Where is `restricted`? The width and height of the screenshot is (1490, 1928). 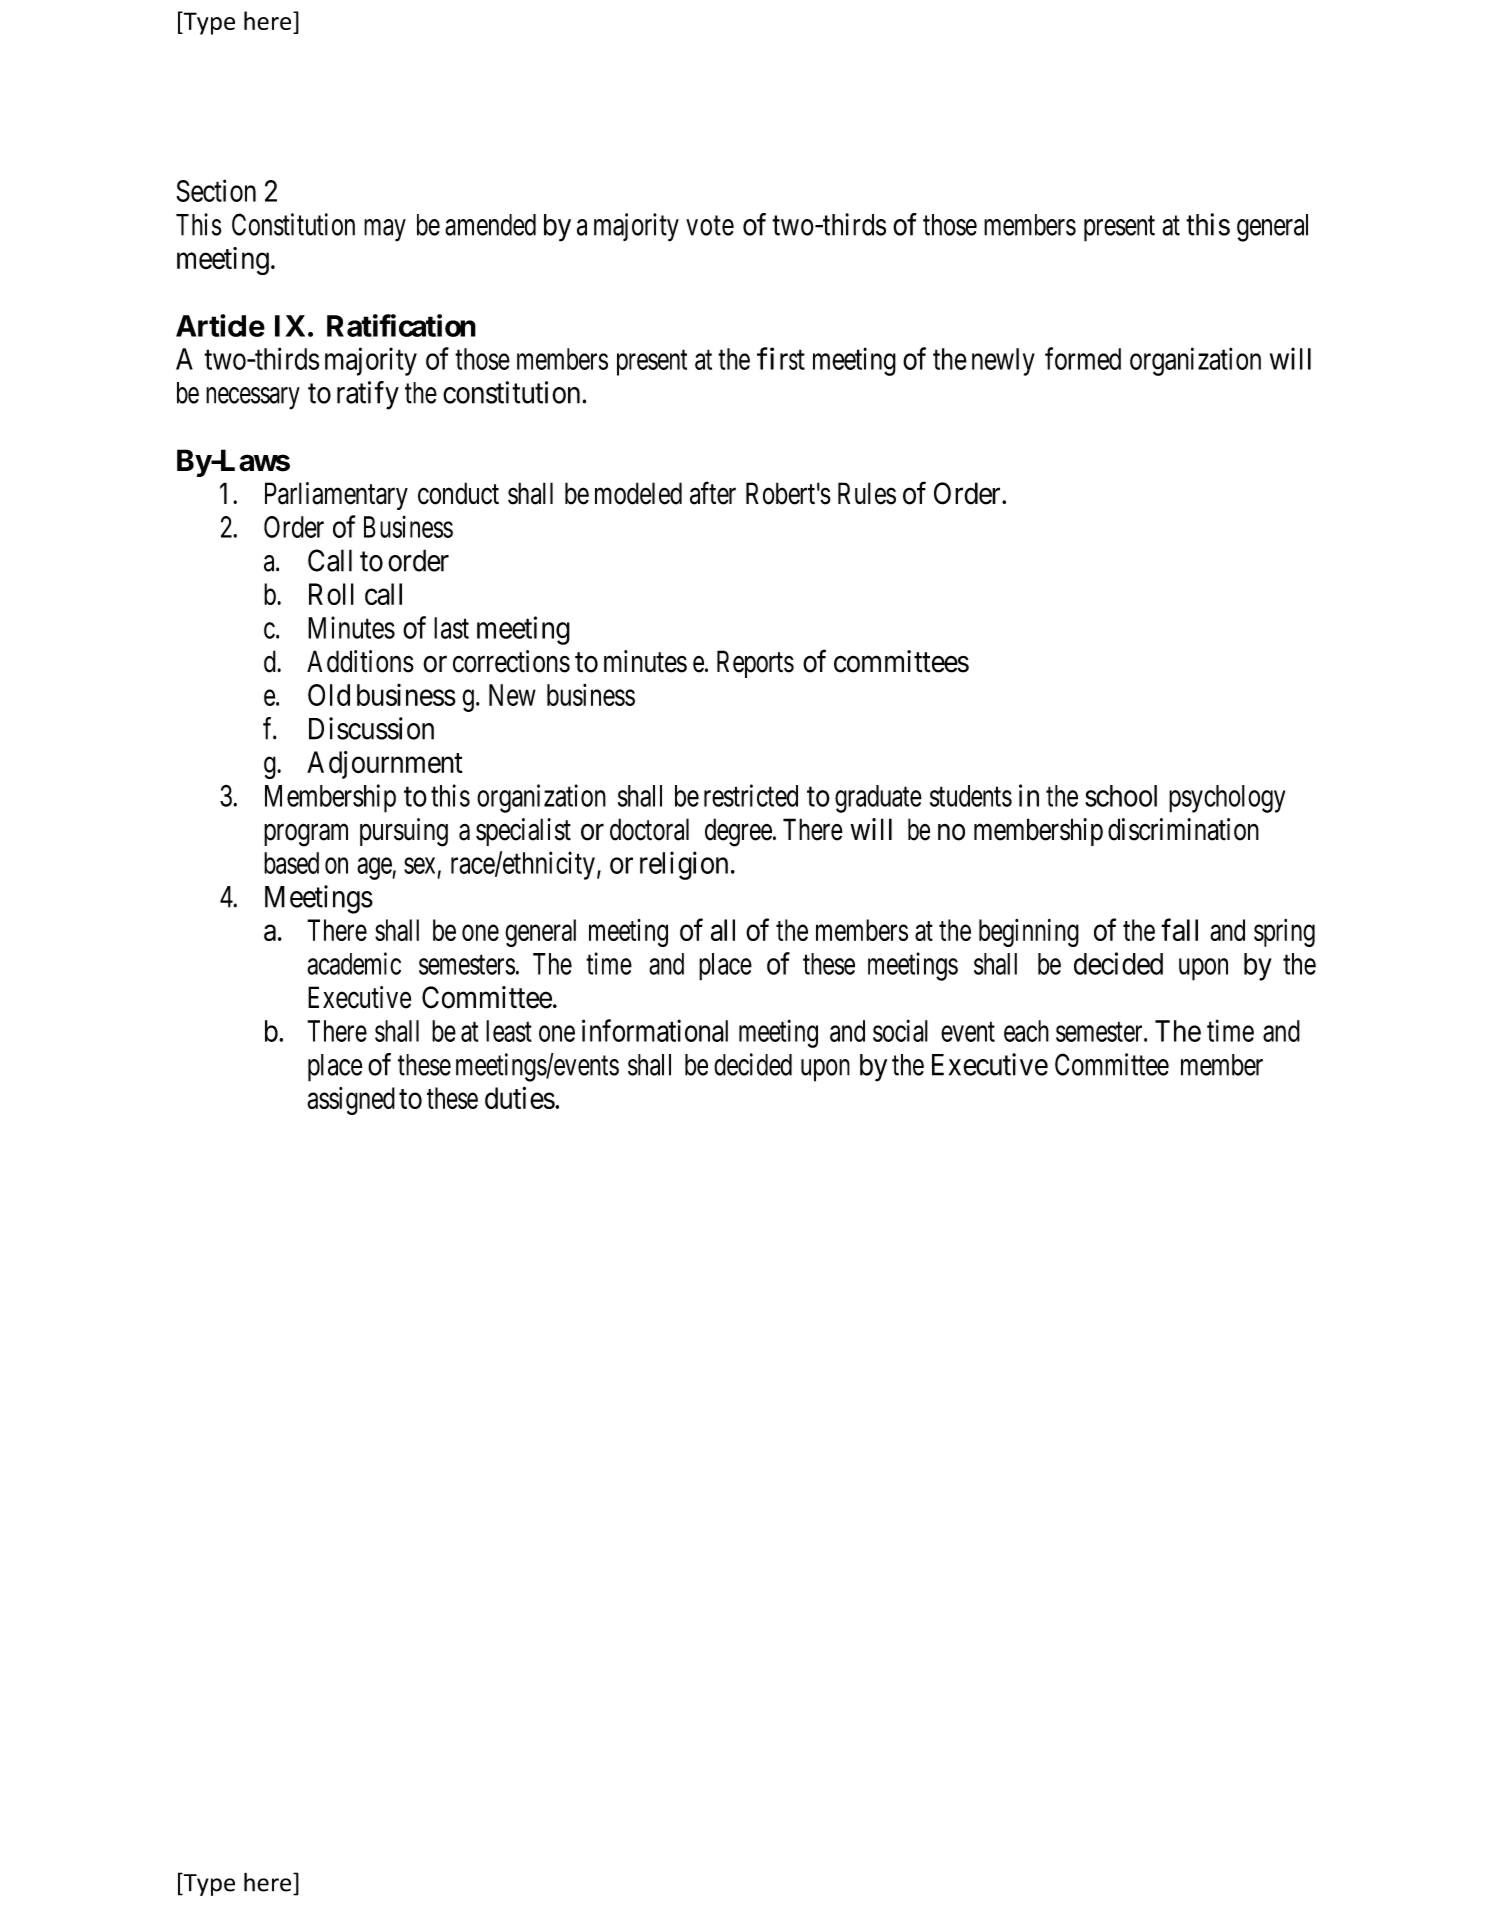
restricted is located at coordinates (751, 795).
